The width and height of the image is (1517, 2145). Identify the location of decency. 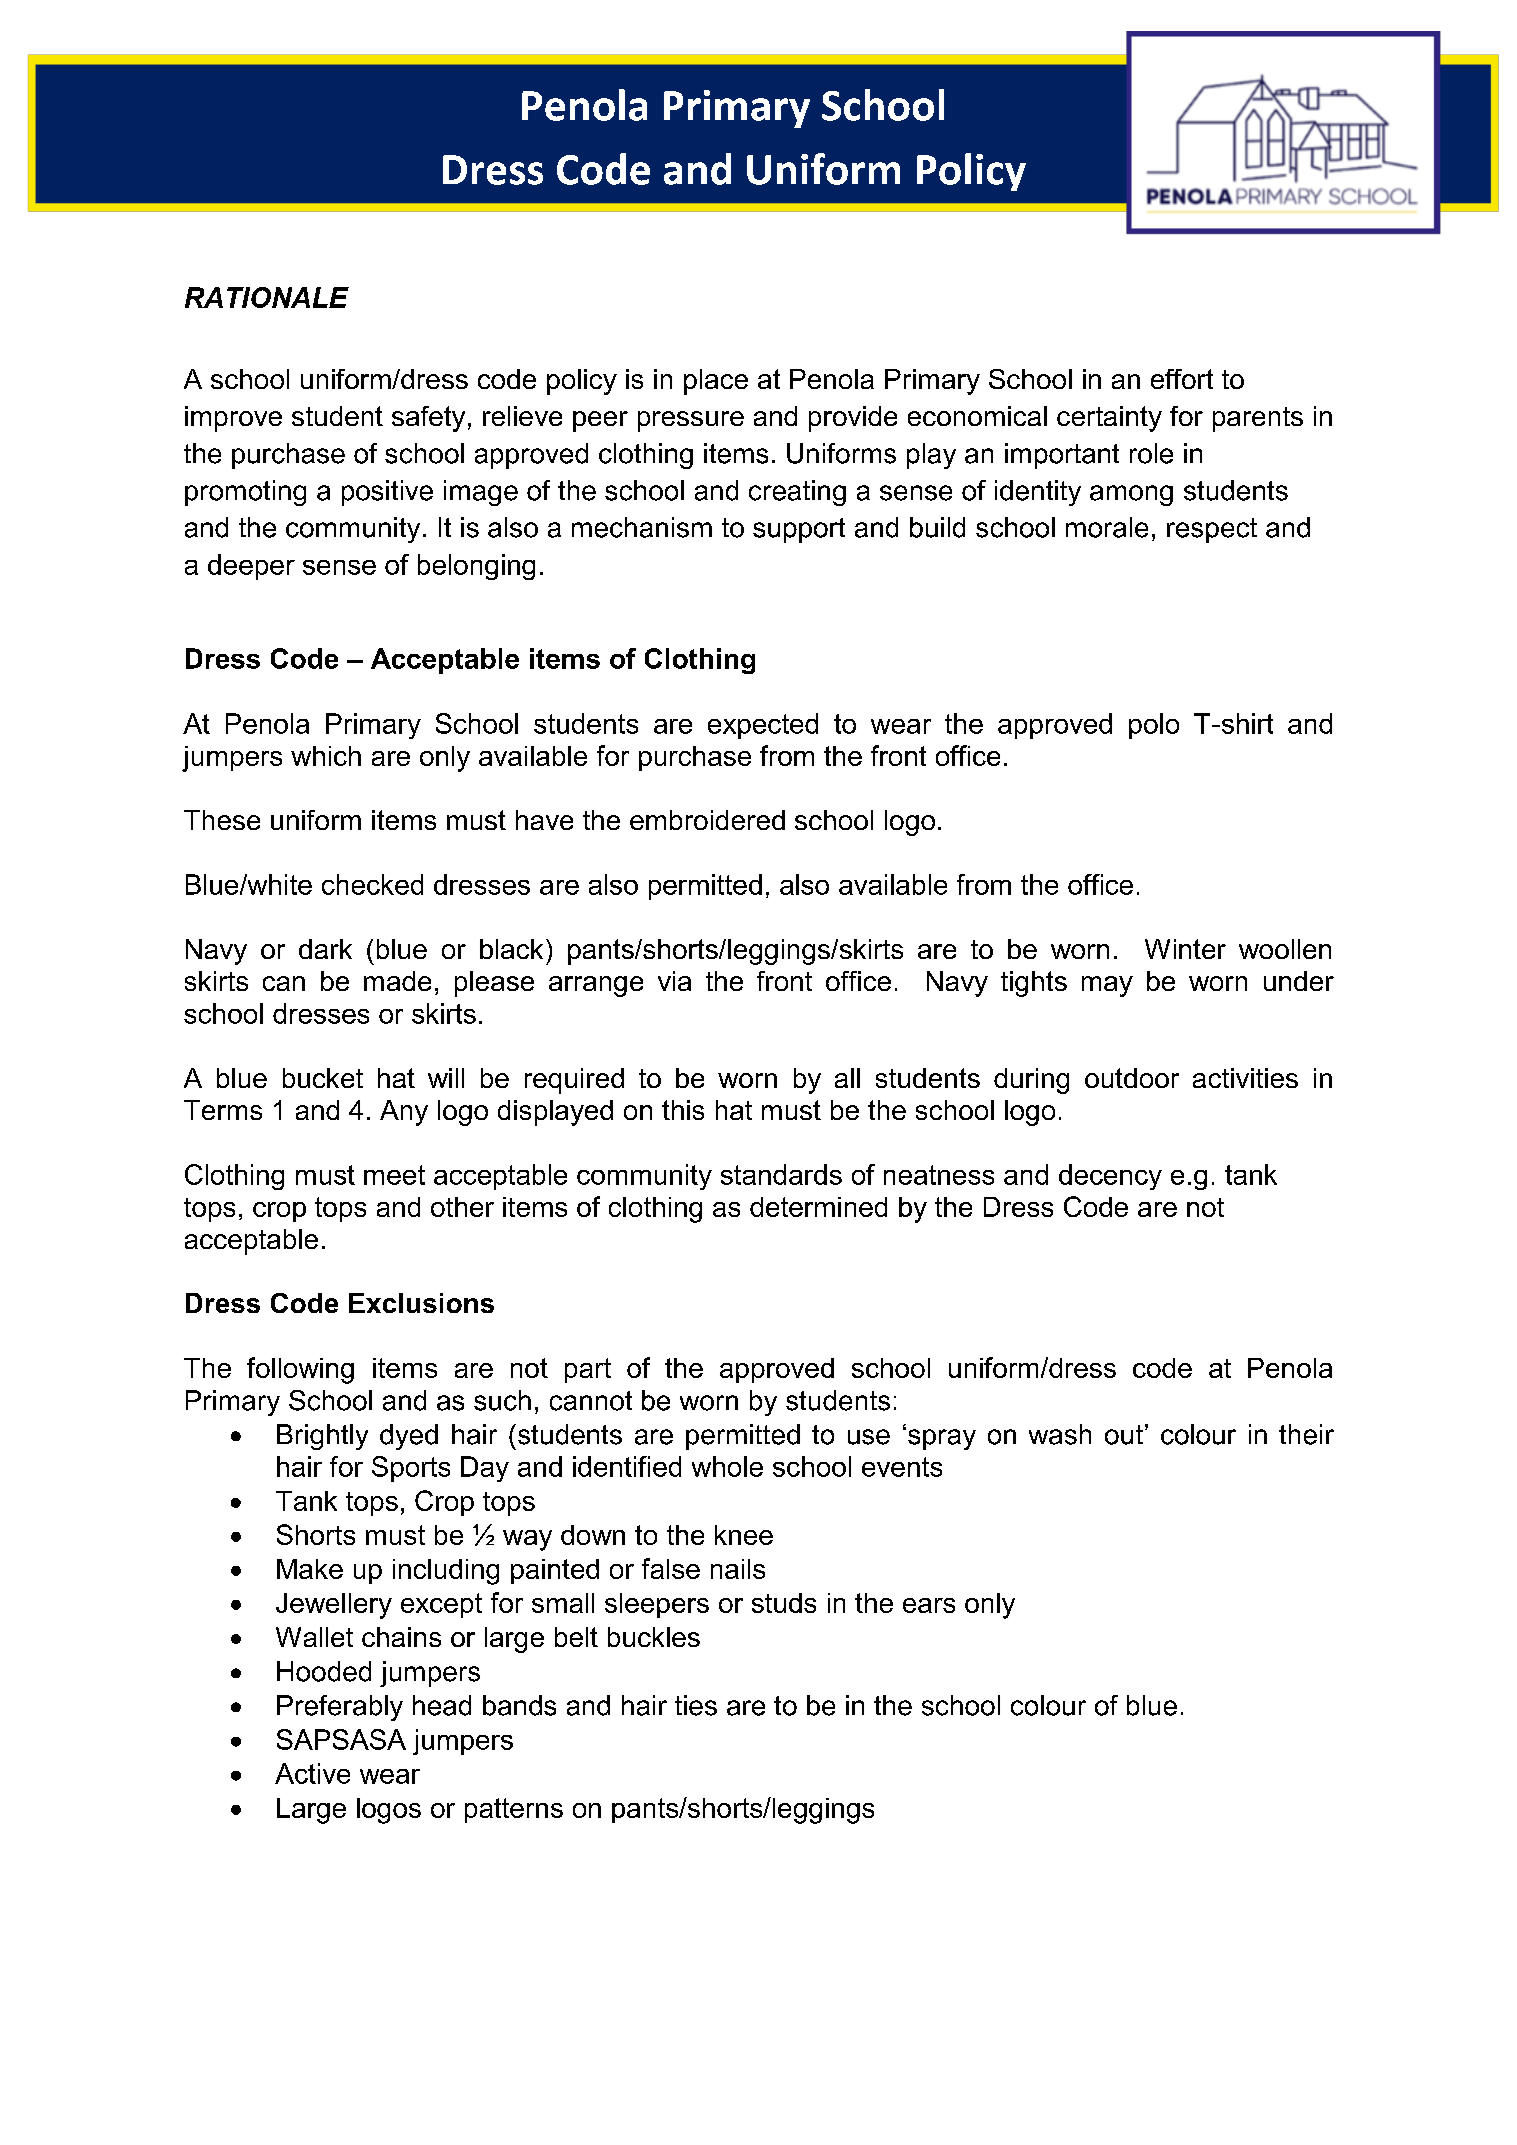
(1110, 1177).
